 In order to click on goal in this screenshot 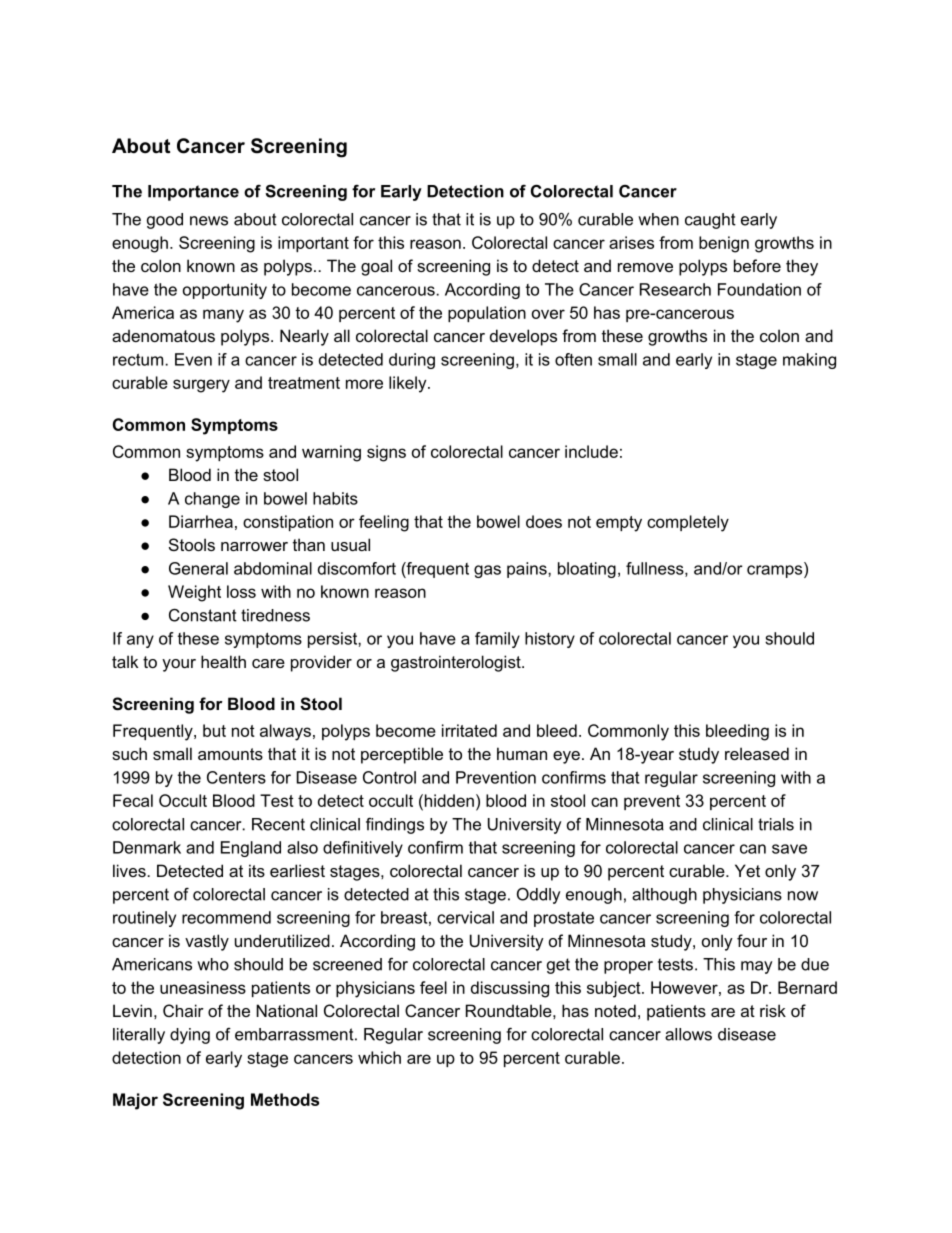, I will do `click(376, 267)`.
